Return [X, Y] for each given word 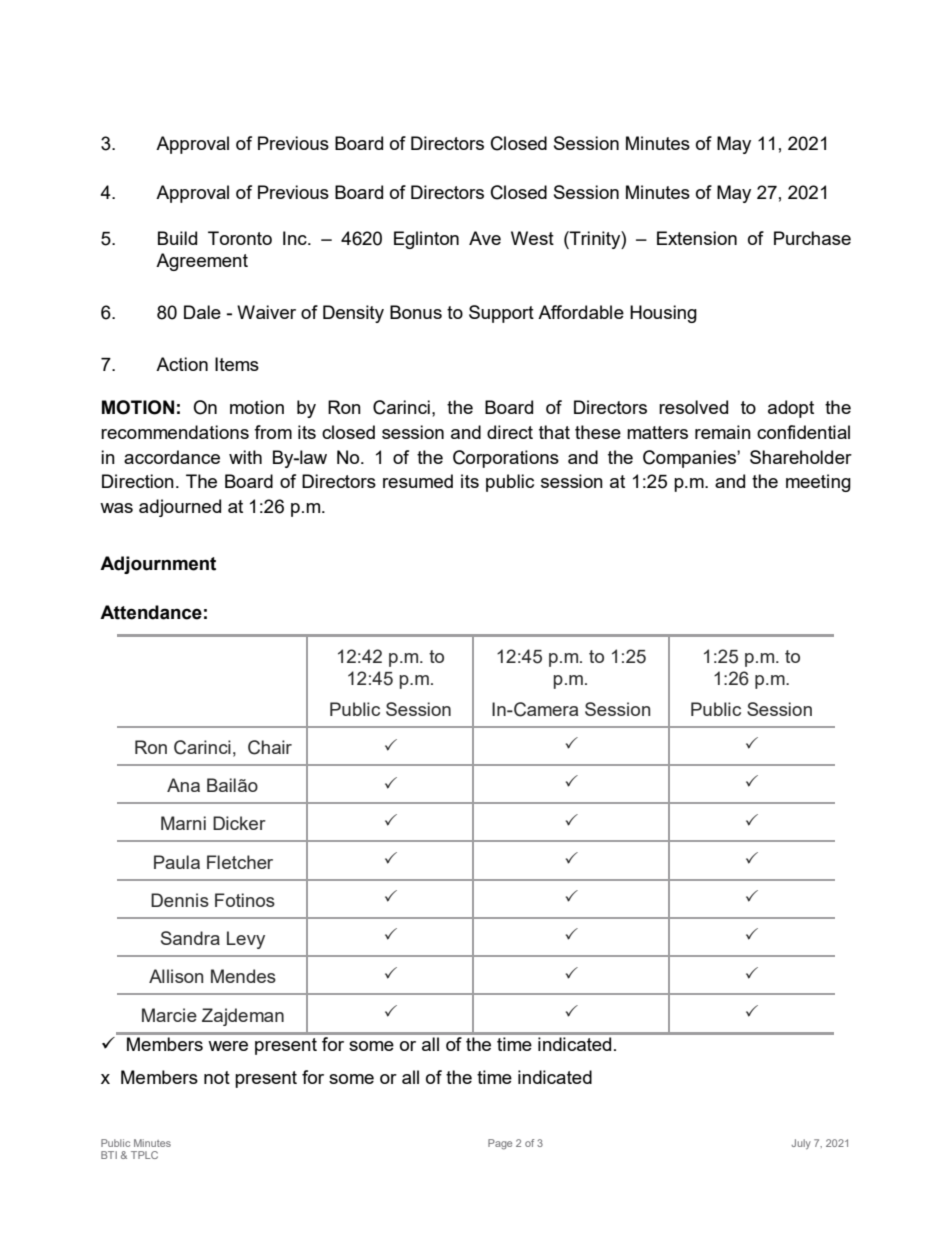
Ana [183, 785]
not [217, 1077]
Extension [697, 238]
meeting [818, 483]
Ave [485, 238]
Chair [270, 747]
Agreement [202, 262]
